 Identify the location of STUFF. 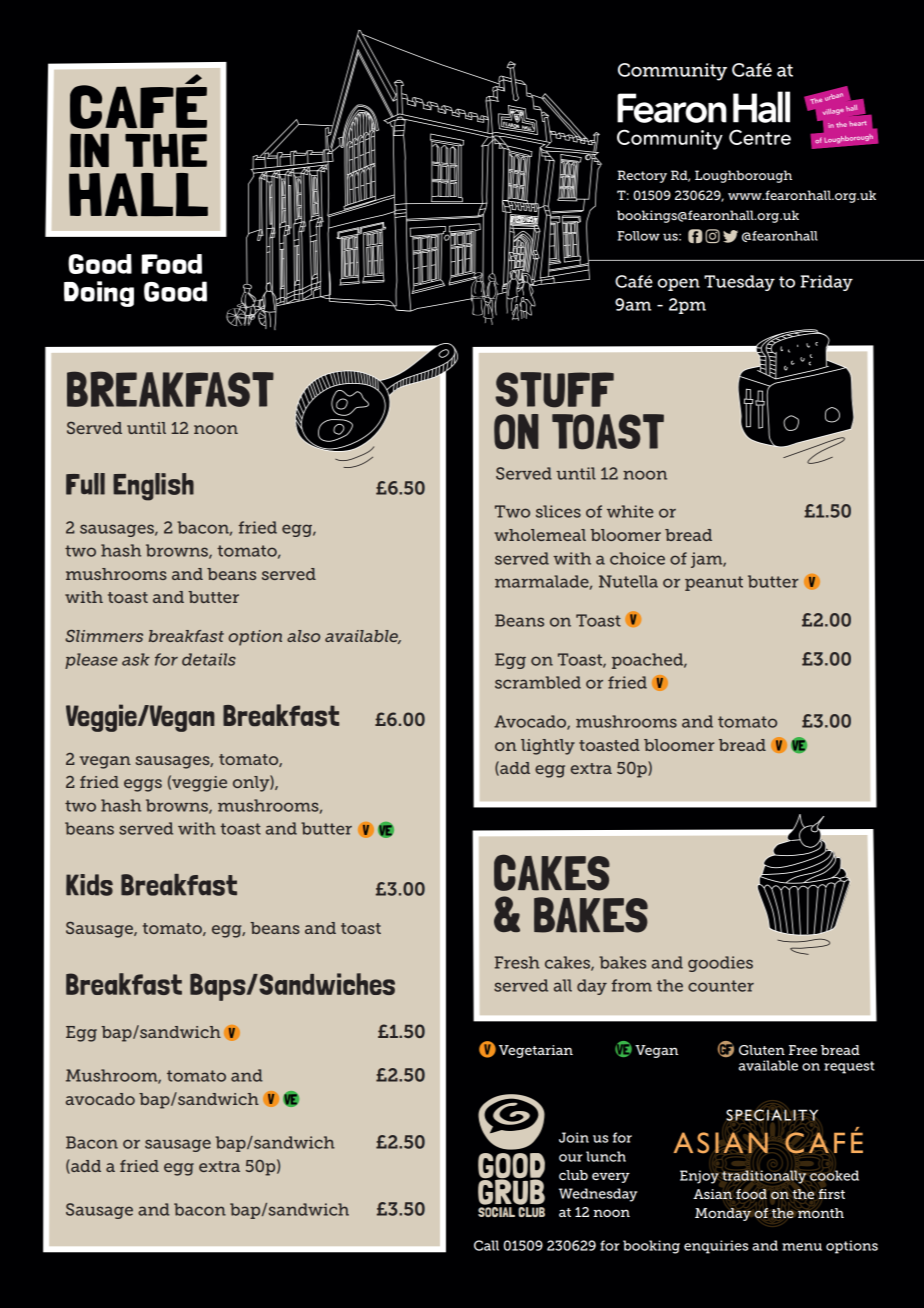
(554, 390).
